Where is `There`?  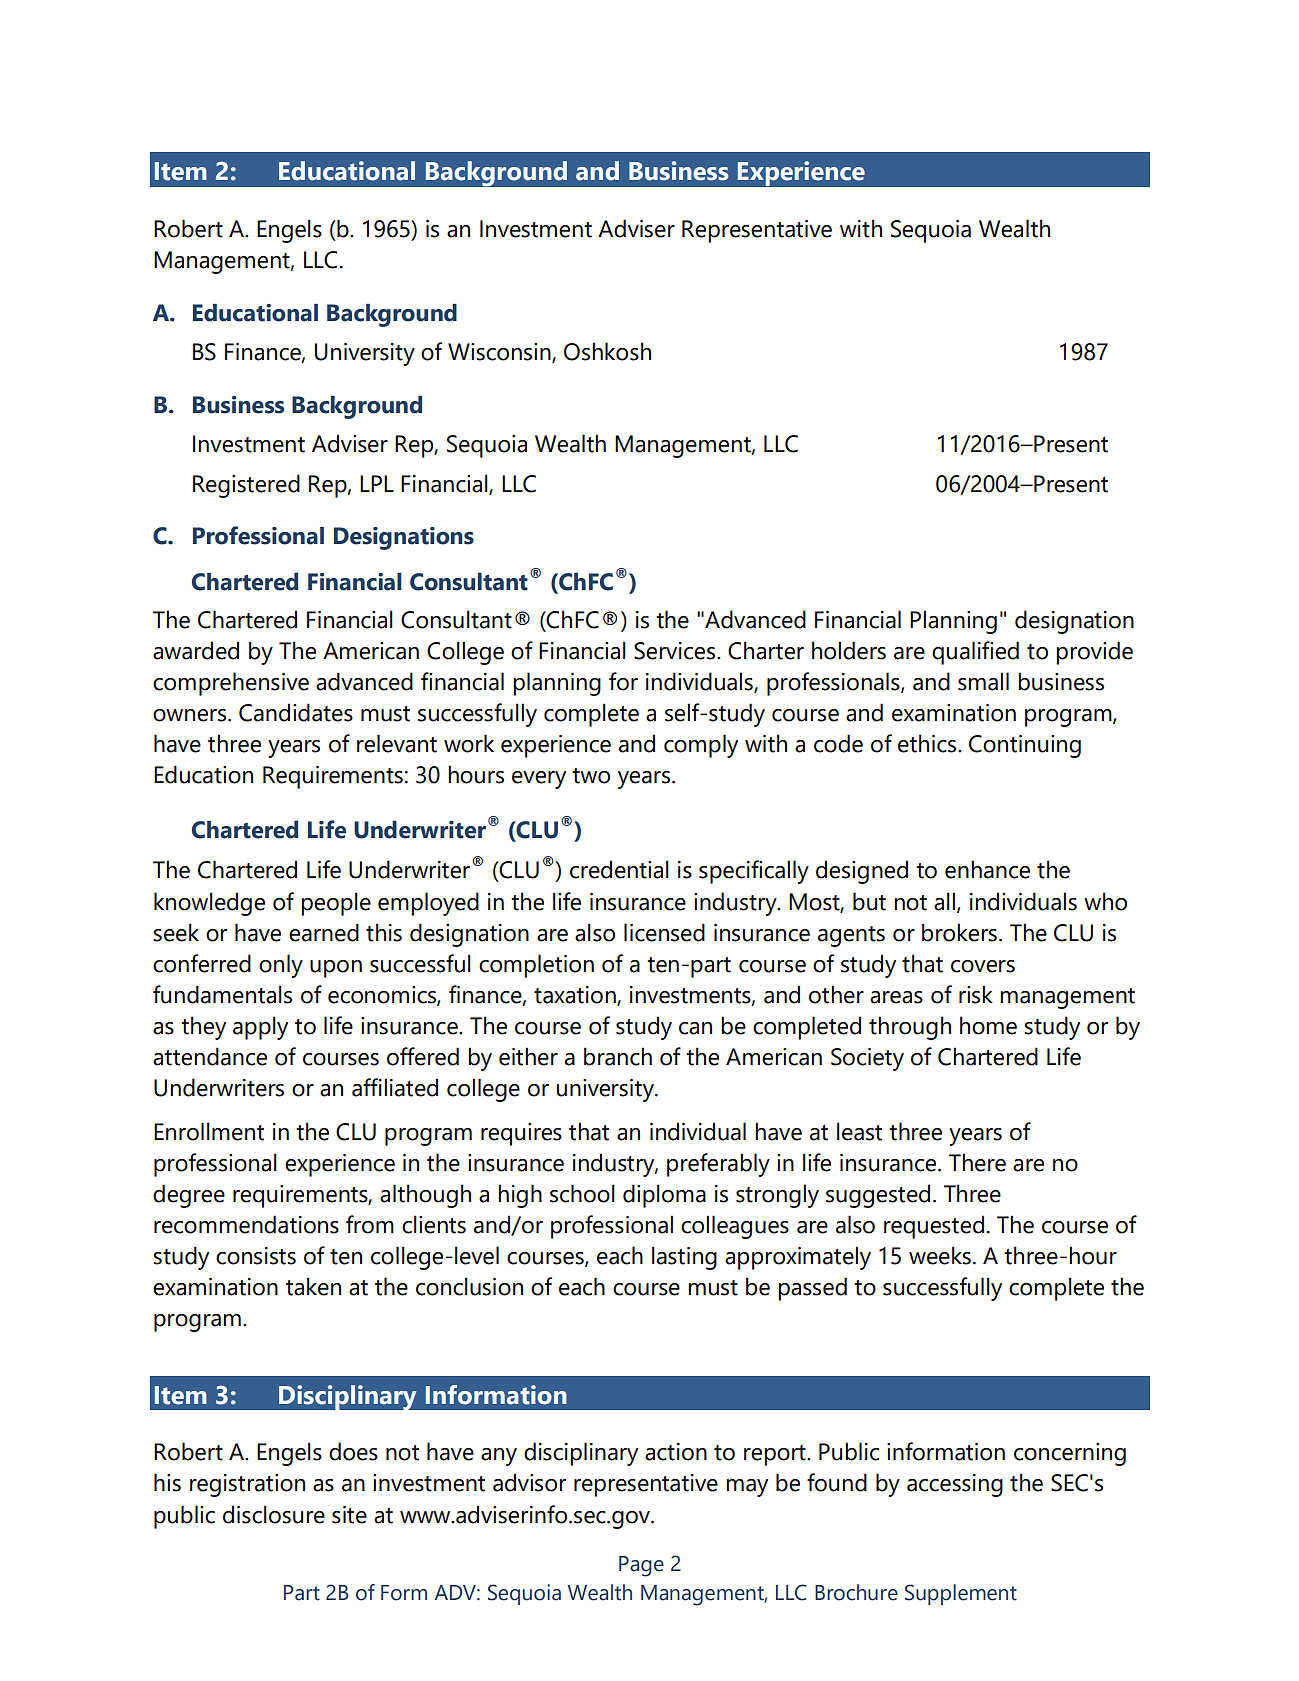
There is located at coordinates (977, 1162).
